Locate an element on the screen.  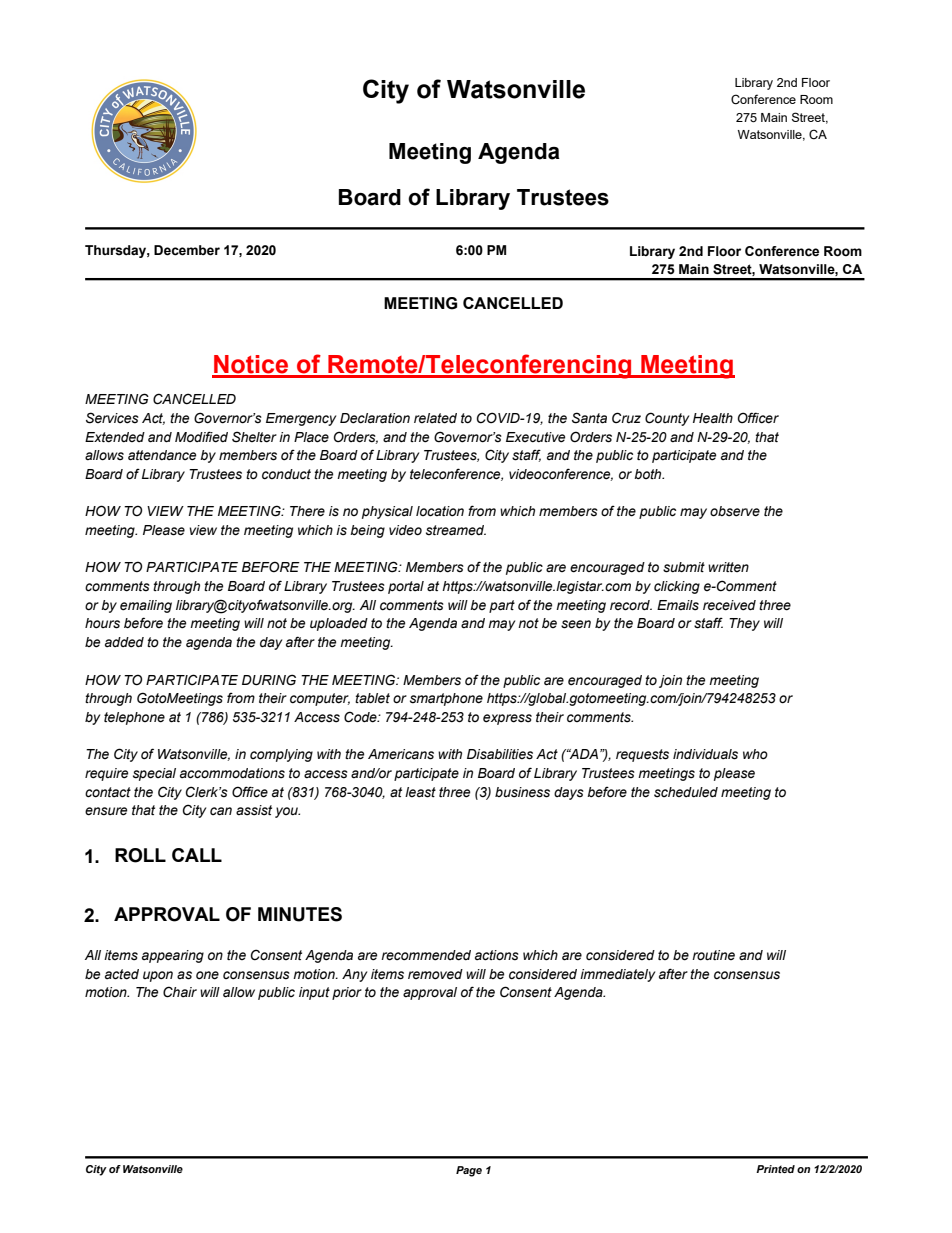
Health is located at coordinates (713, 418).
